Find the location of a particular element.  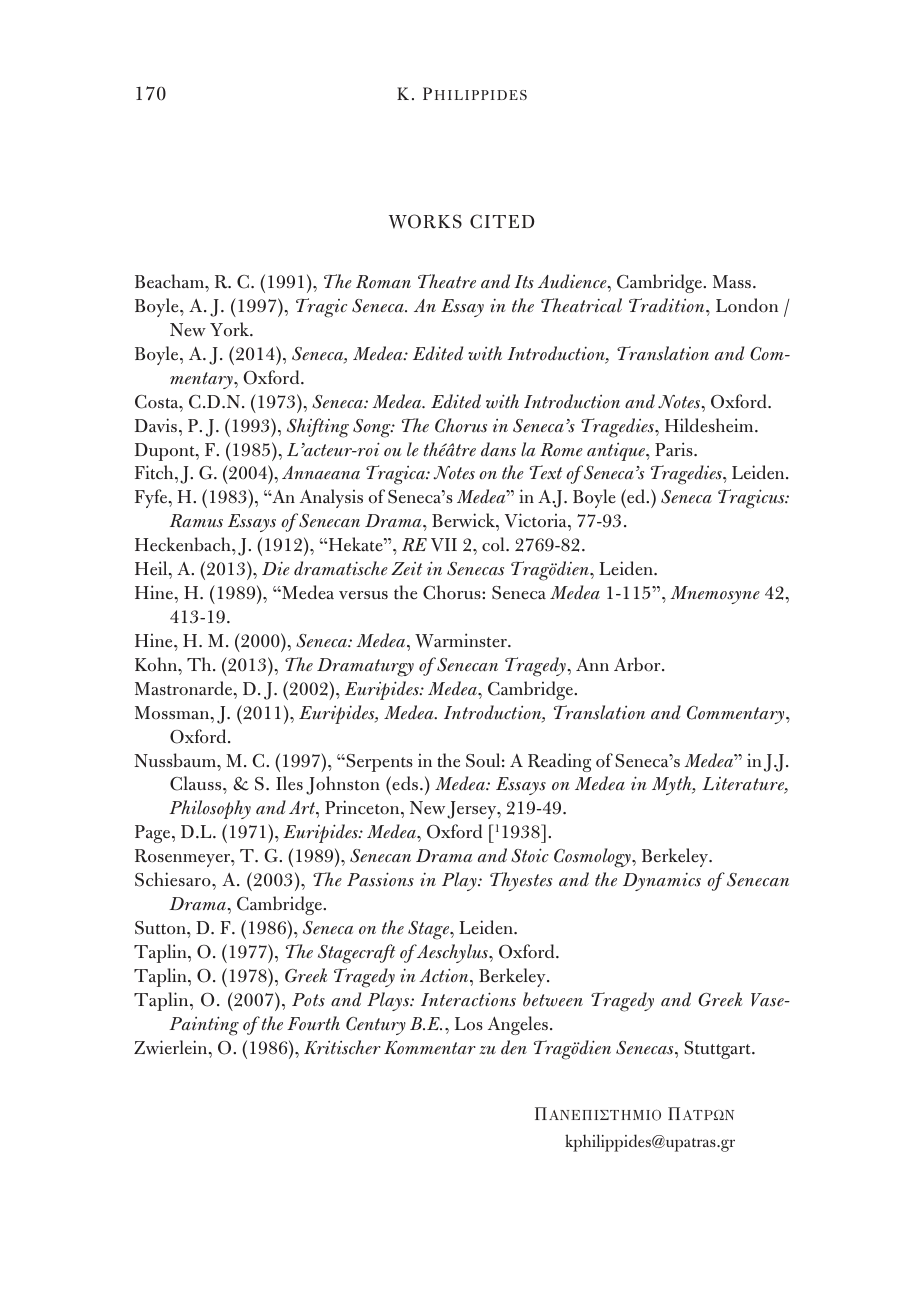

Roman is located at coordinates (383, 282).
